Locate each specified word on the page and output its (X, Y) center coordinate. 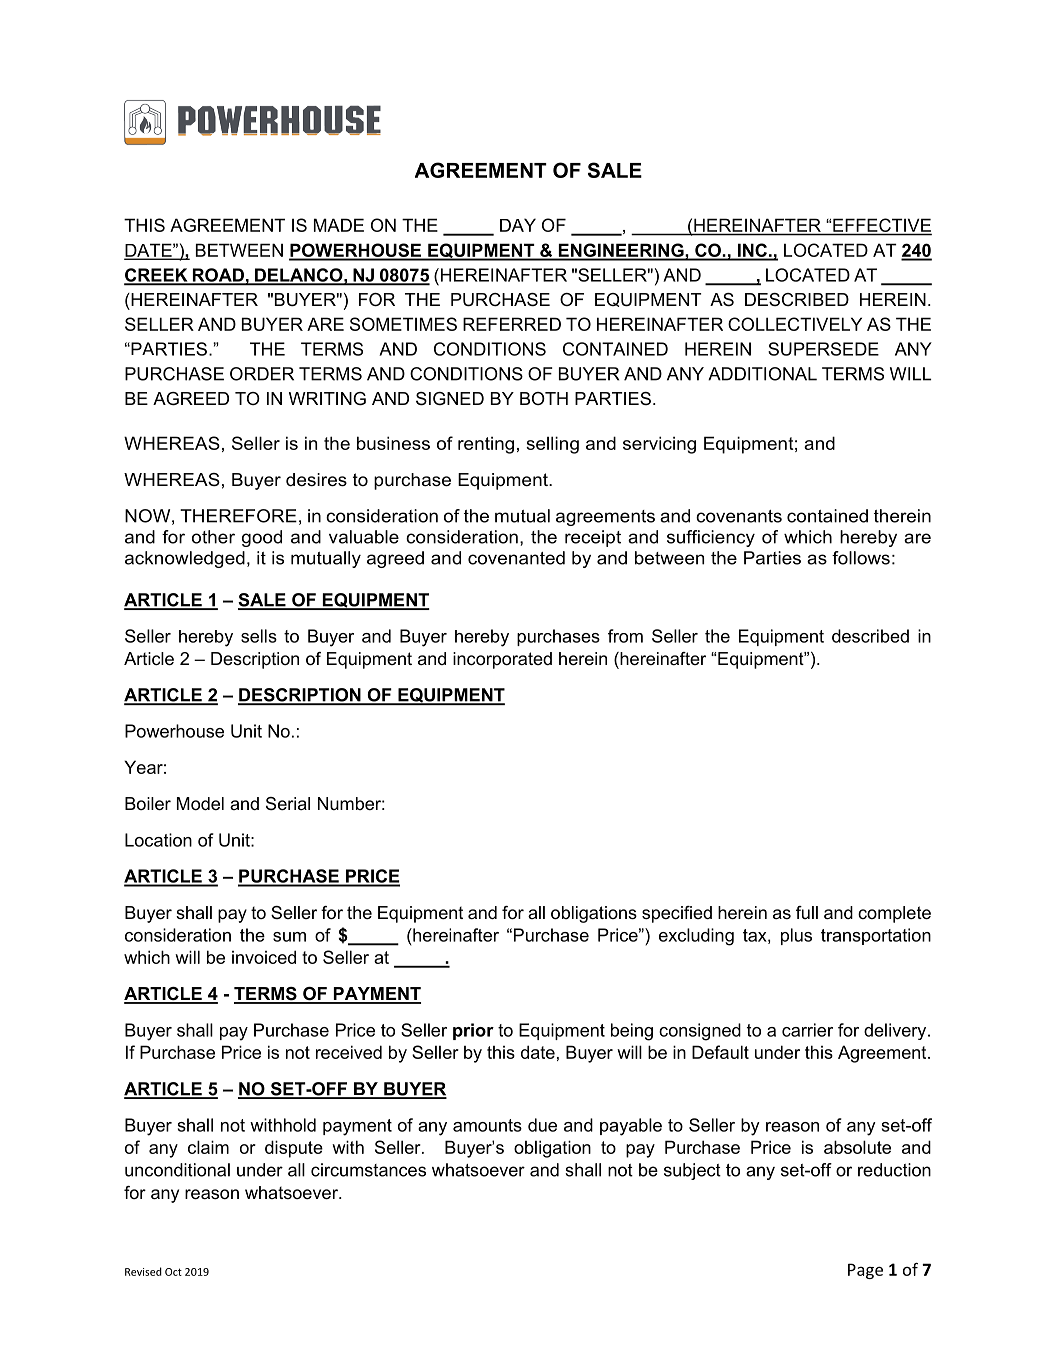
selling (552, 445)
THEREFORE (238, 516)
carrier (807, 1030)
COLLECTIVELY (795, 324)
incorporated (502, 660)
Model (200, 804)
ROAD (218, 276)
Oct (173, 1272)
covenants (739, 516)
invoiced (264, 957)
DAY (518, 225)
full (807, 912)
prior (473, 1031)
